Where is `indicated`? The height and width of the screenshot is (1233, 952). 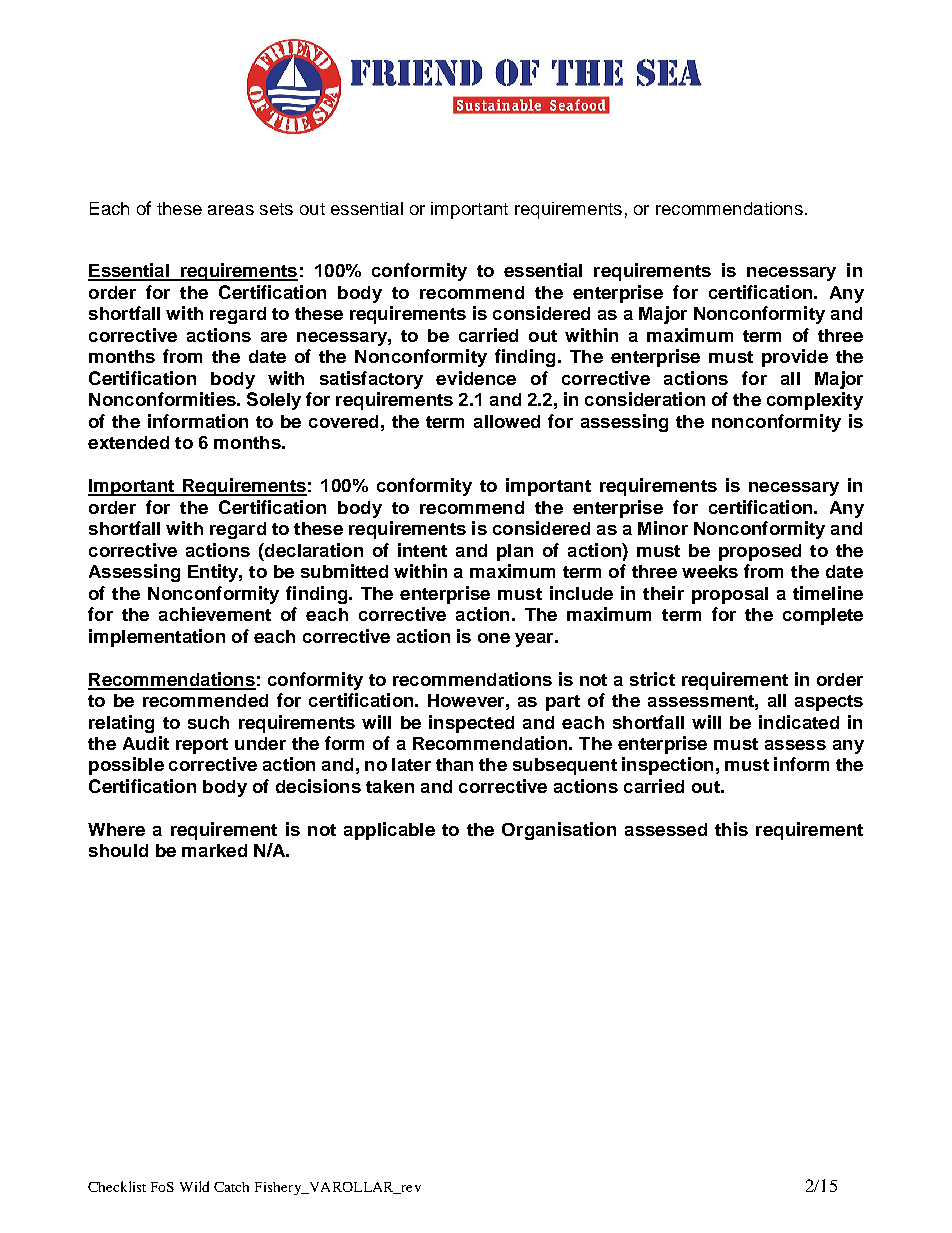 indicated is located at coordinates (799, 722).
